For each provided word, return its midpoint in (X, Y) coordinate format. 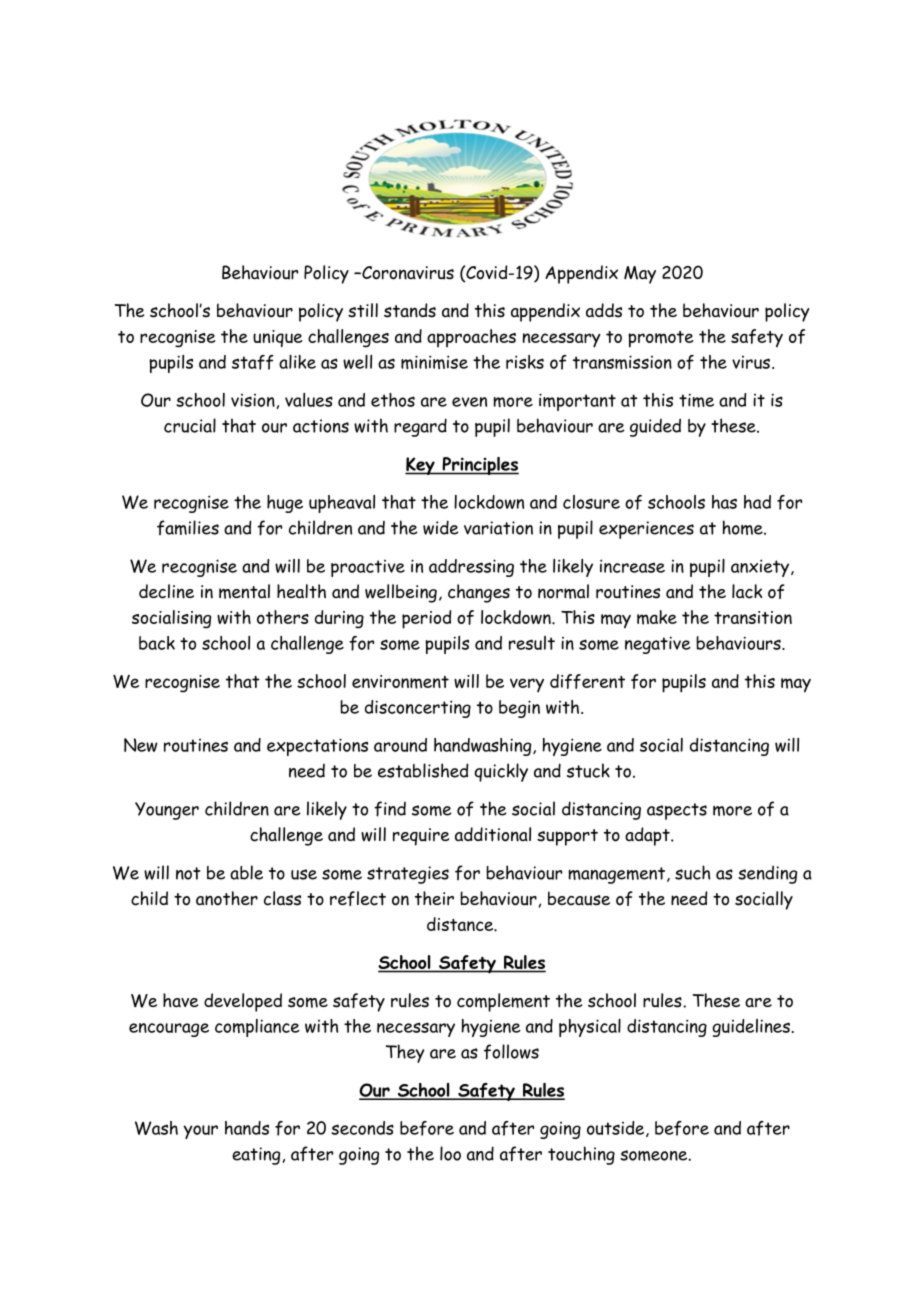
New (141, 745)
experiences (646, 530)
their (434, 898)
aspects (677, 811)
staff (253, 362)
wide (441, 527)
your (200, 1132)
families (188, 527)
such (693, 872)
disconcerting (418, 709)
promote (661, 339)
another (227, 898)
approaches (471, 338)
